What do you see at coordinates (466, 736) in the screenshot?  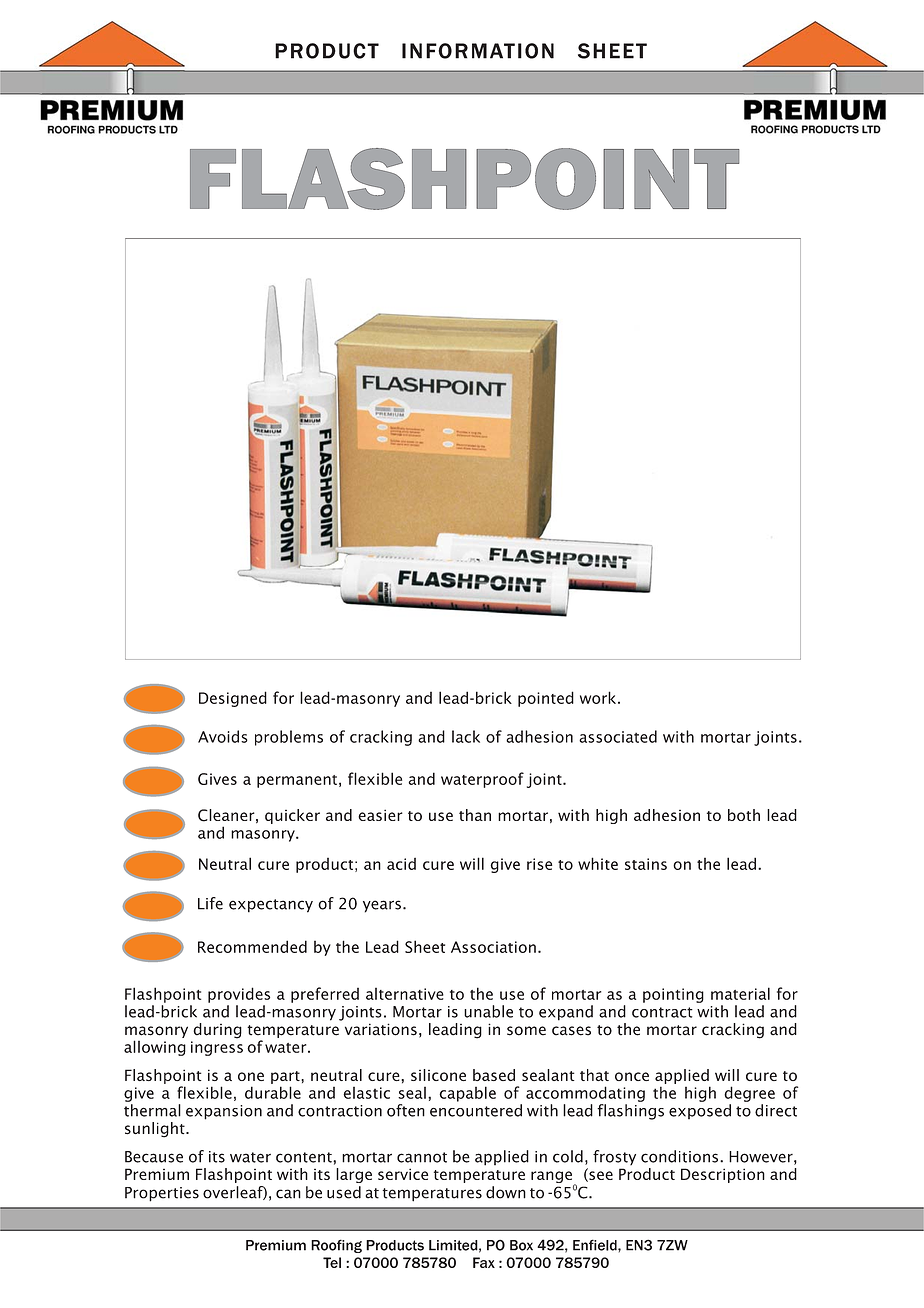 I see `lack` at bounding box center [466, 736].
